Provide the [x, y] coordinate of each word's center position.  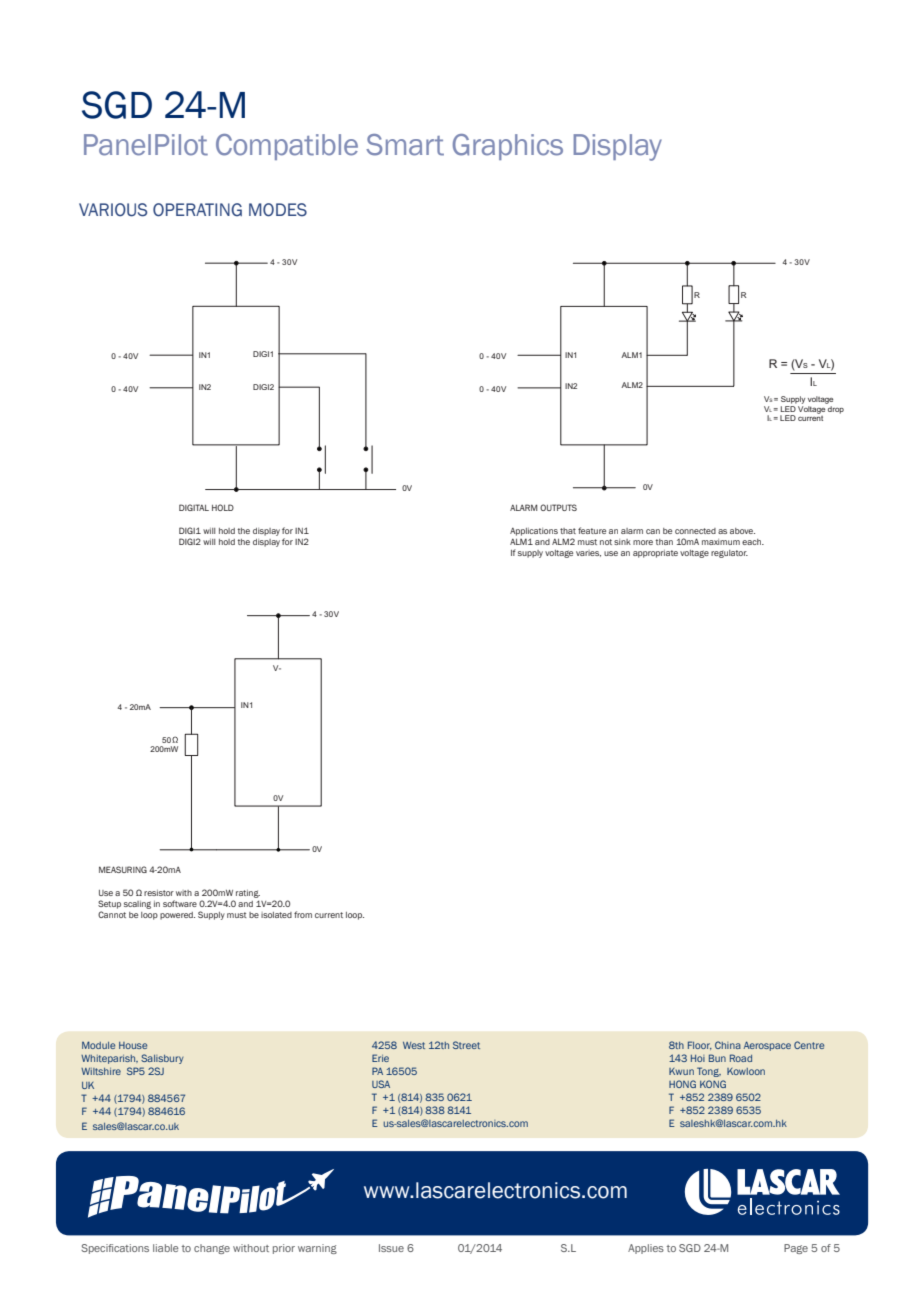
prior [284, 1249]
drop [836, 410]
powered [177, 916]
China [728, 1045]
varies [588, 553]
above [742, 531]
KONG [713, 1084]
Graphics [508, 147]
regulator [729, 554]
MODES [278, 210]
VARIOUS [113, 210]
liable [166, 1248]
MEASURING [123, 869]
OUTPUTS [558, 507]
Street [466, 1045]
